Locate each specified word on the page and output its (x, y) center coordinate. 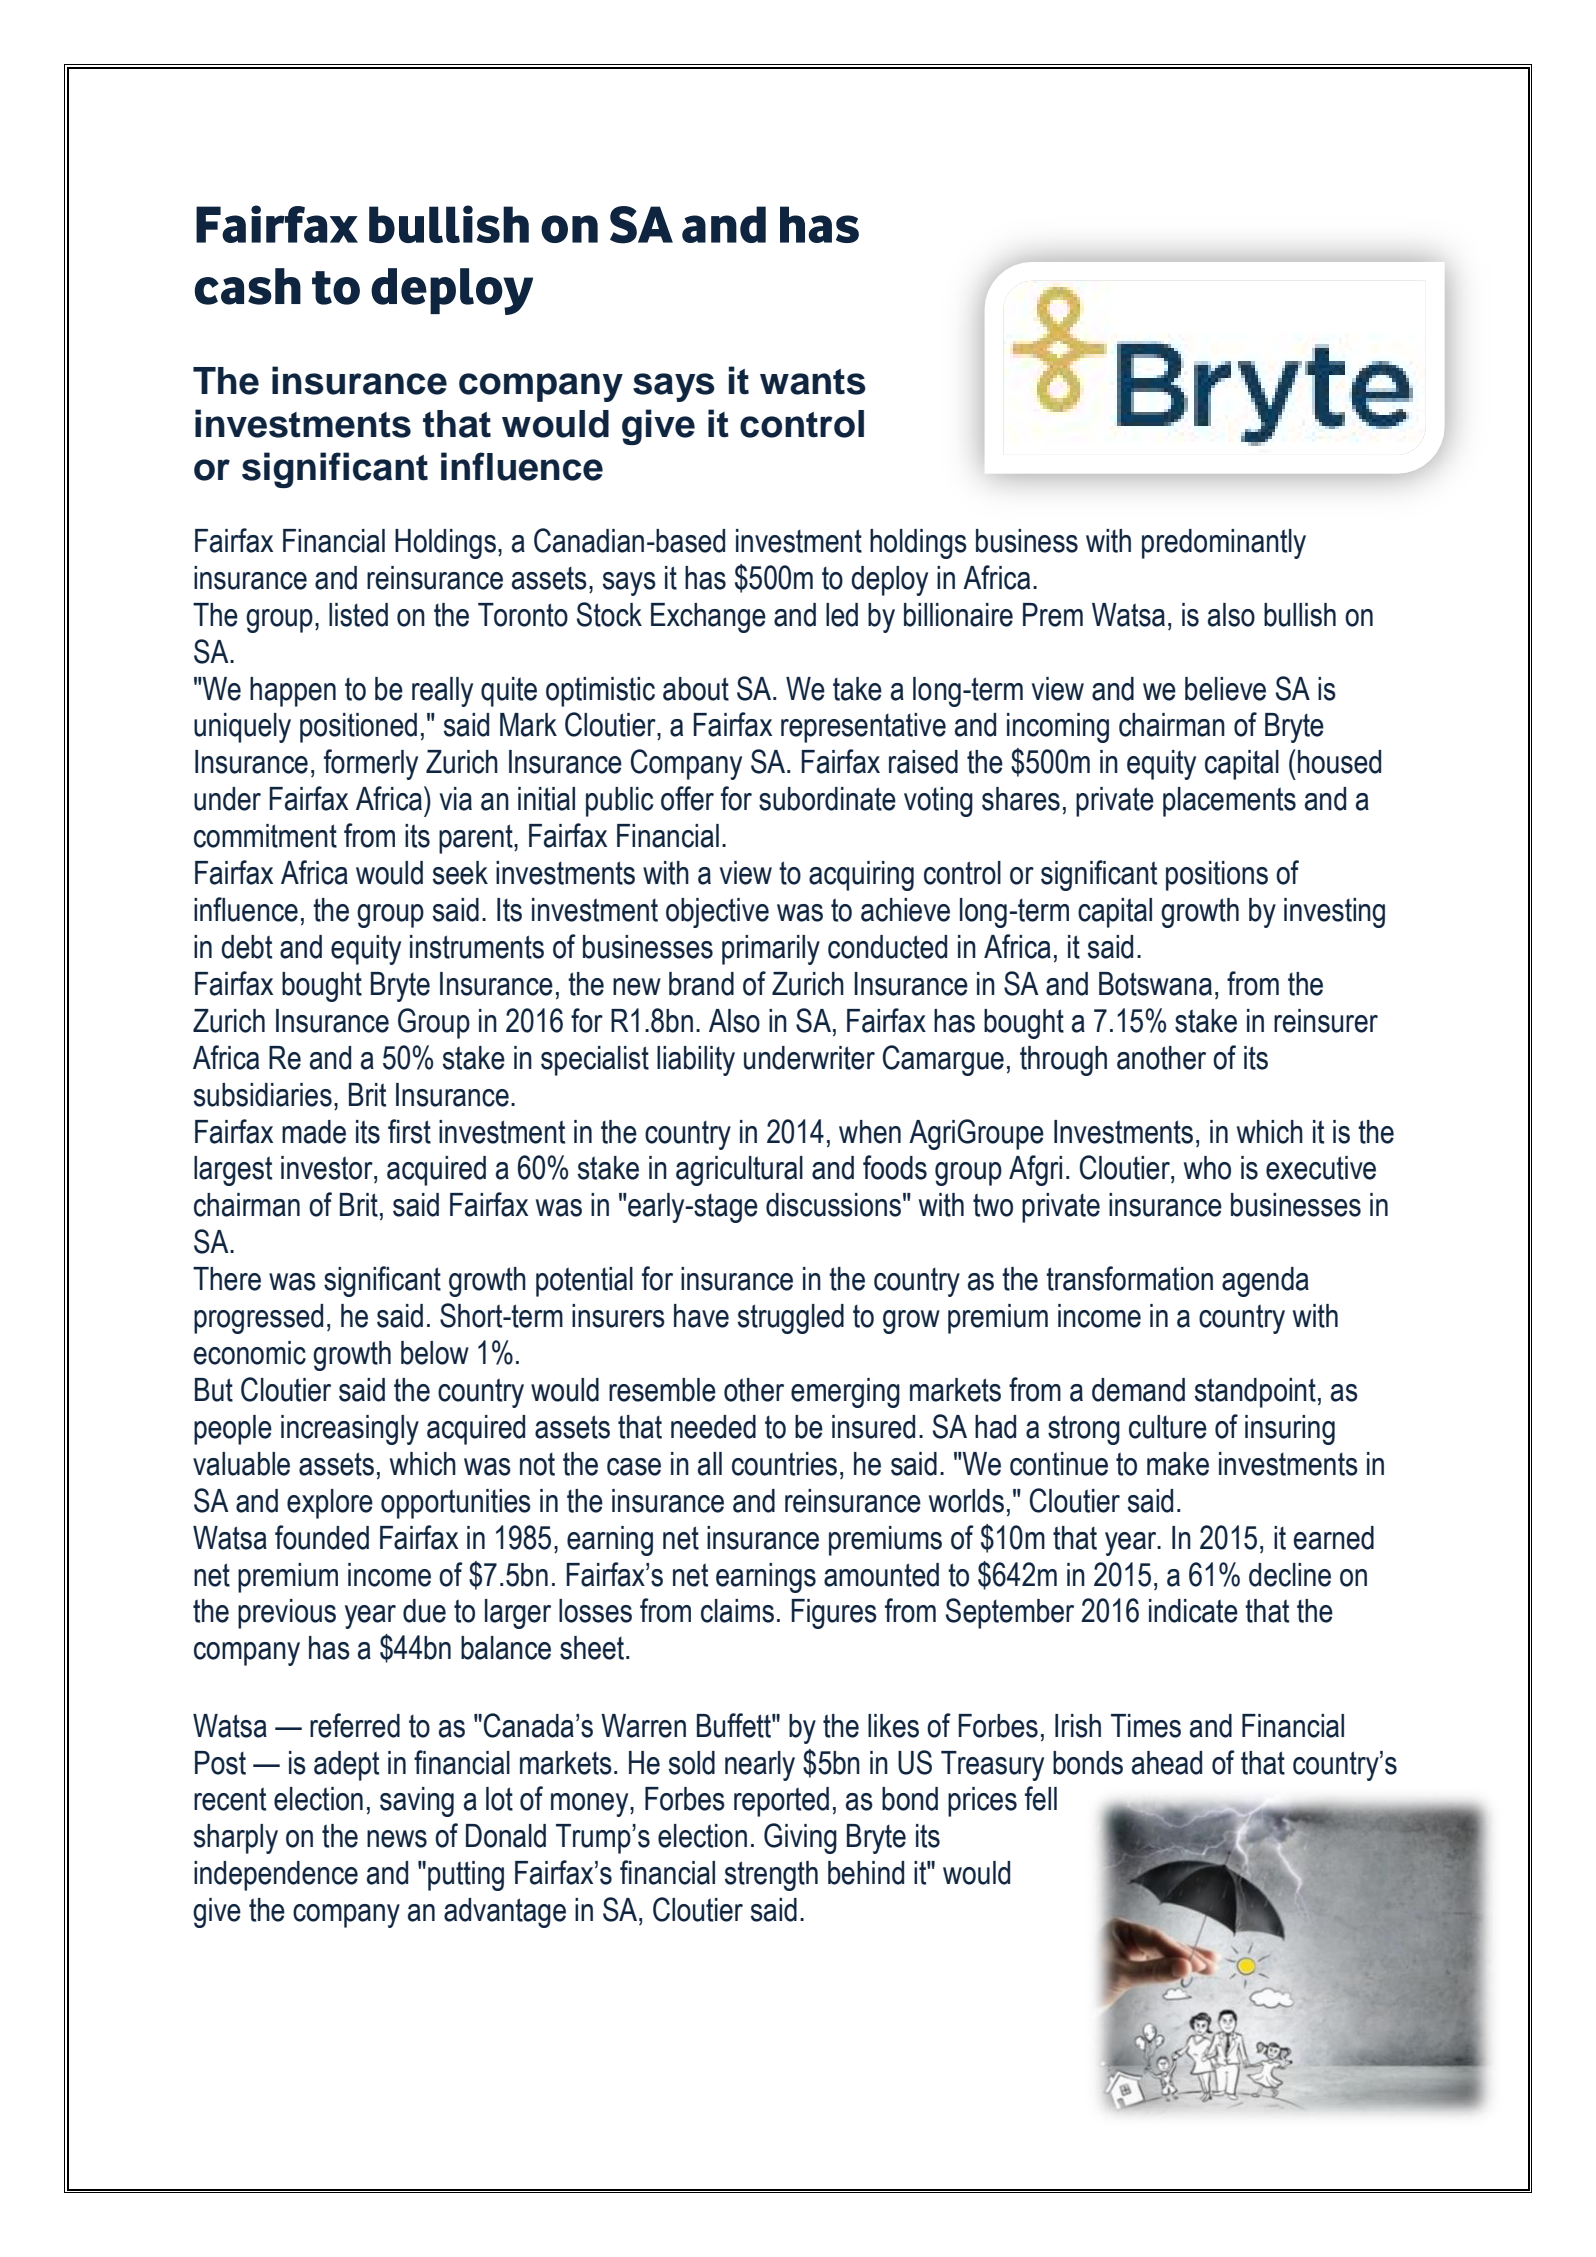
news (397, 1839)
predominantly (1224, 544)
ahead (1167, 1763)
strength (771, 1876)
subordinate (827, 799)
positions (1217, 876)
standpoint (1255, 1393)
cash (248, 286)
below (435, 1353)
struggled (791, 1319)
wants (813, 382)
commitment (265, 836)
